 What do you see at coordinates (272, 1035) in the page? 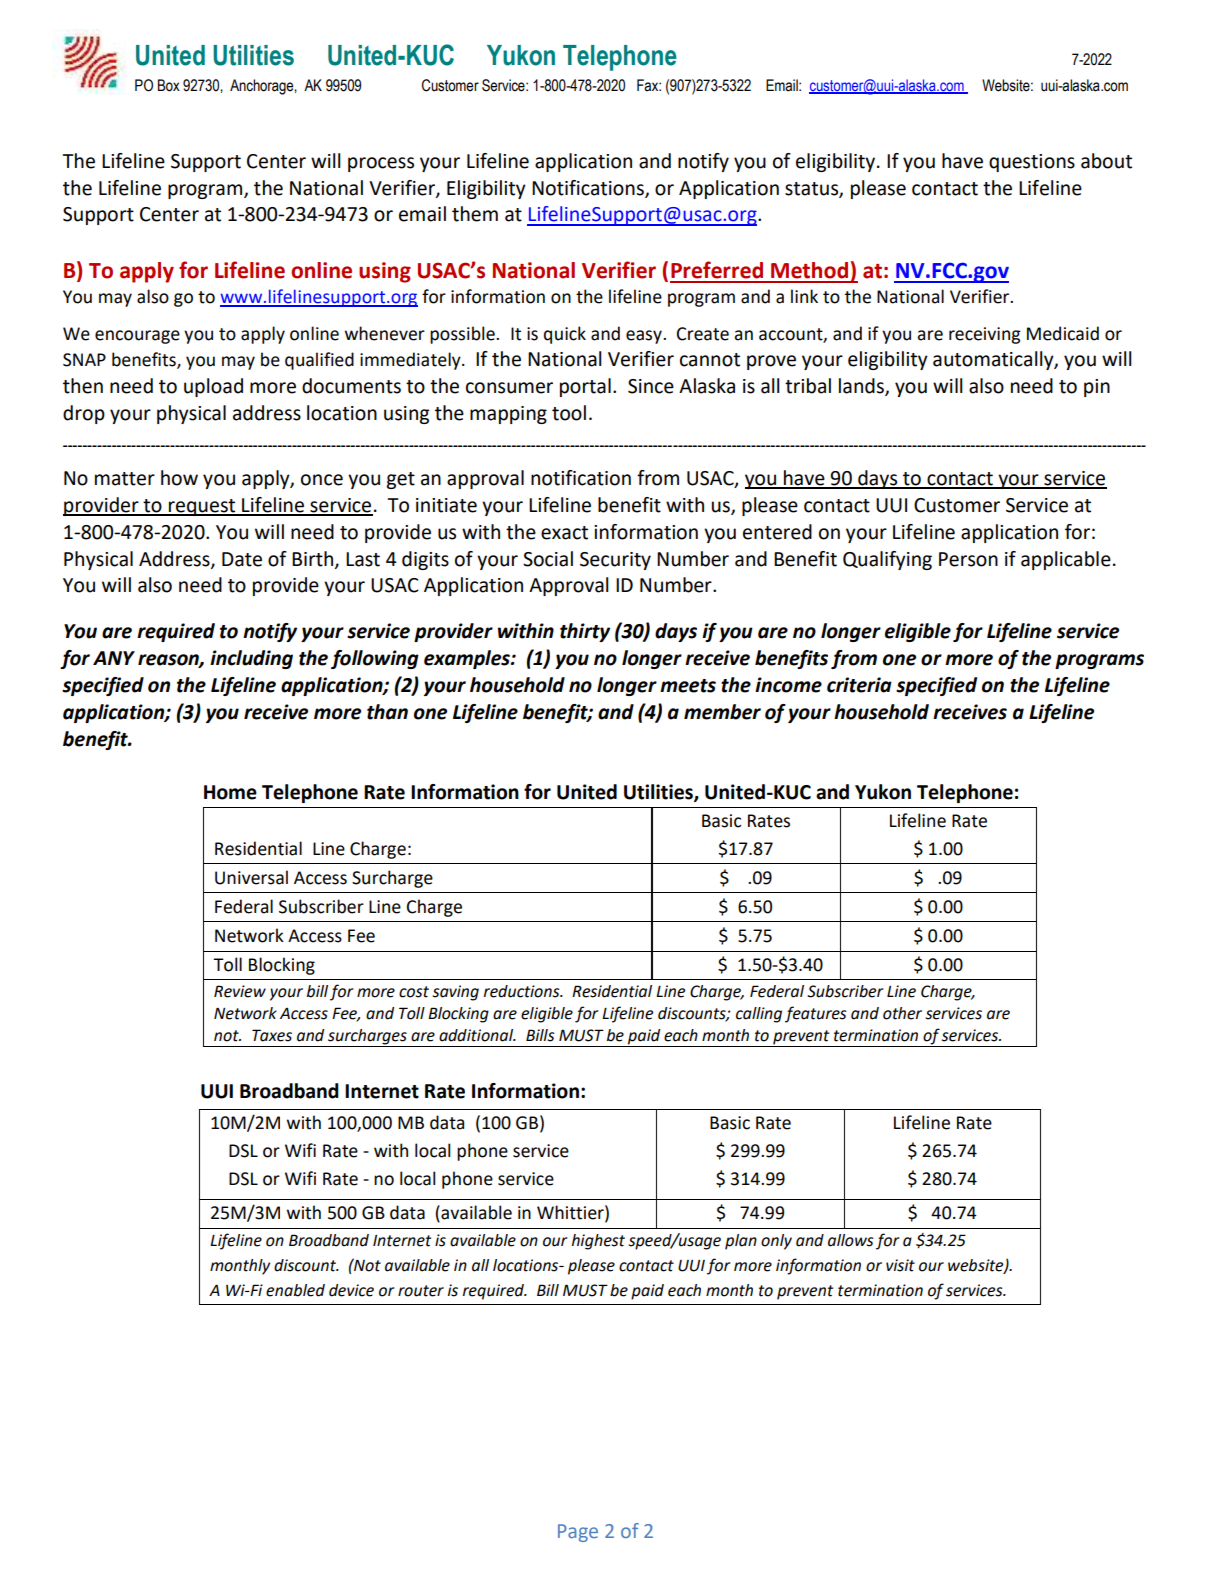
I see `Taxes` at bounding box center [272, 1035].
